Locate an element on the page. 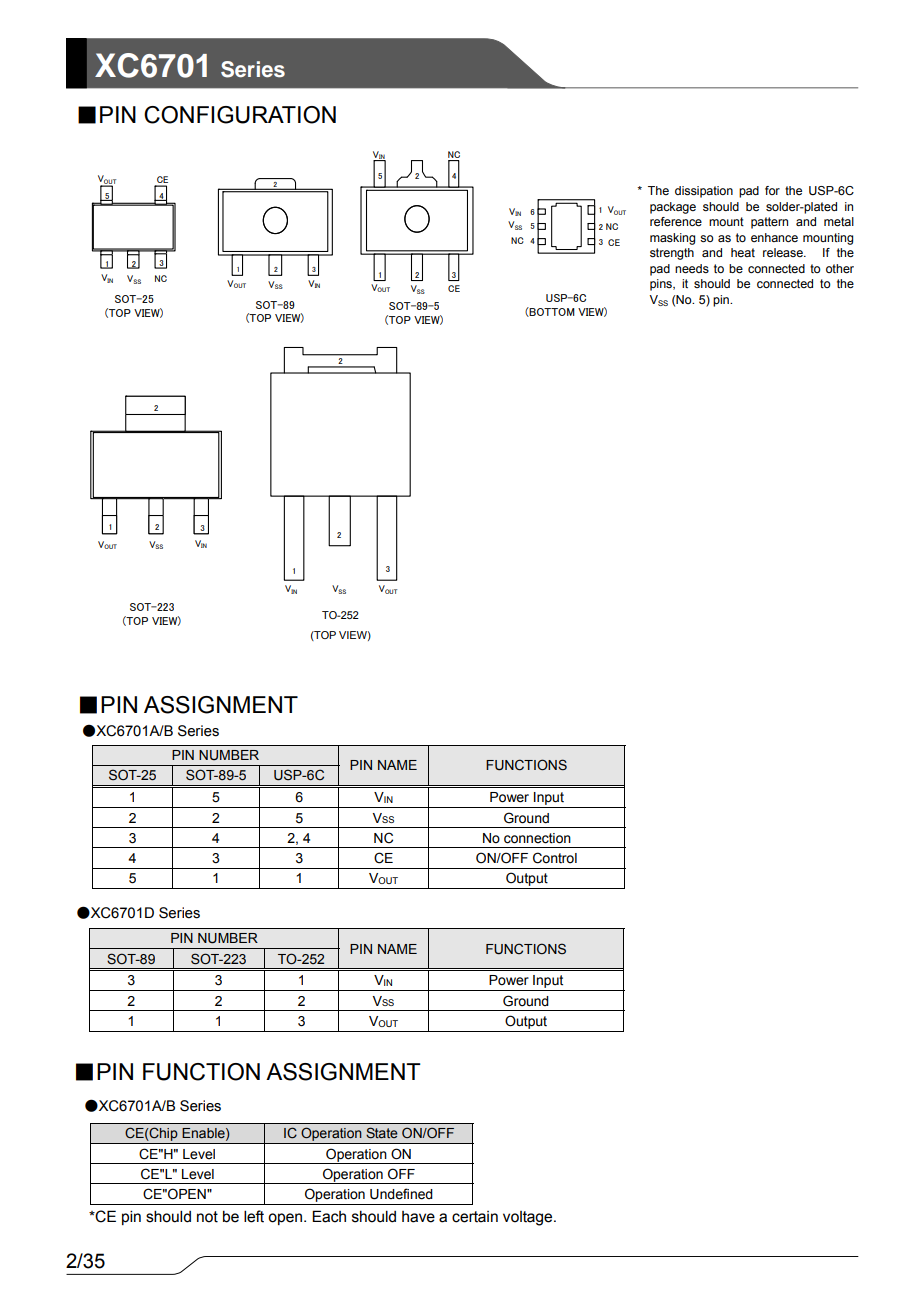  Each is located at coordinates (329, 1216).
